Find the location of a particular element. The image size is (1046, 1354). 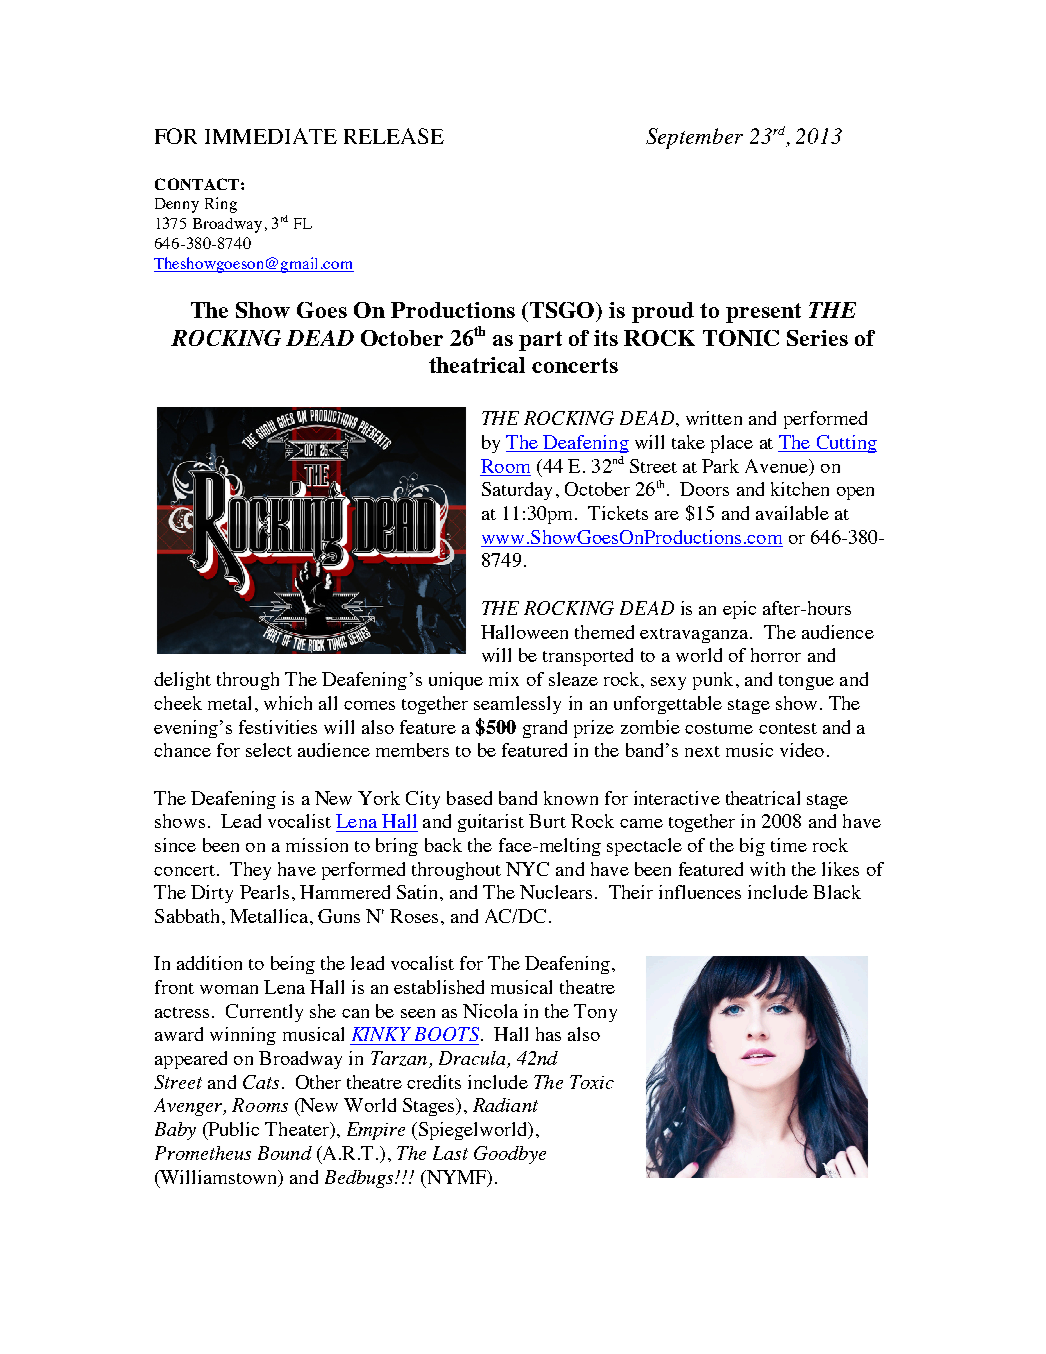

Denny is located at coordinates (177, 205).
